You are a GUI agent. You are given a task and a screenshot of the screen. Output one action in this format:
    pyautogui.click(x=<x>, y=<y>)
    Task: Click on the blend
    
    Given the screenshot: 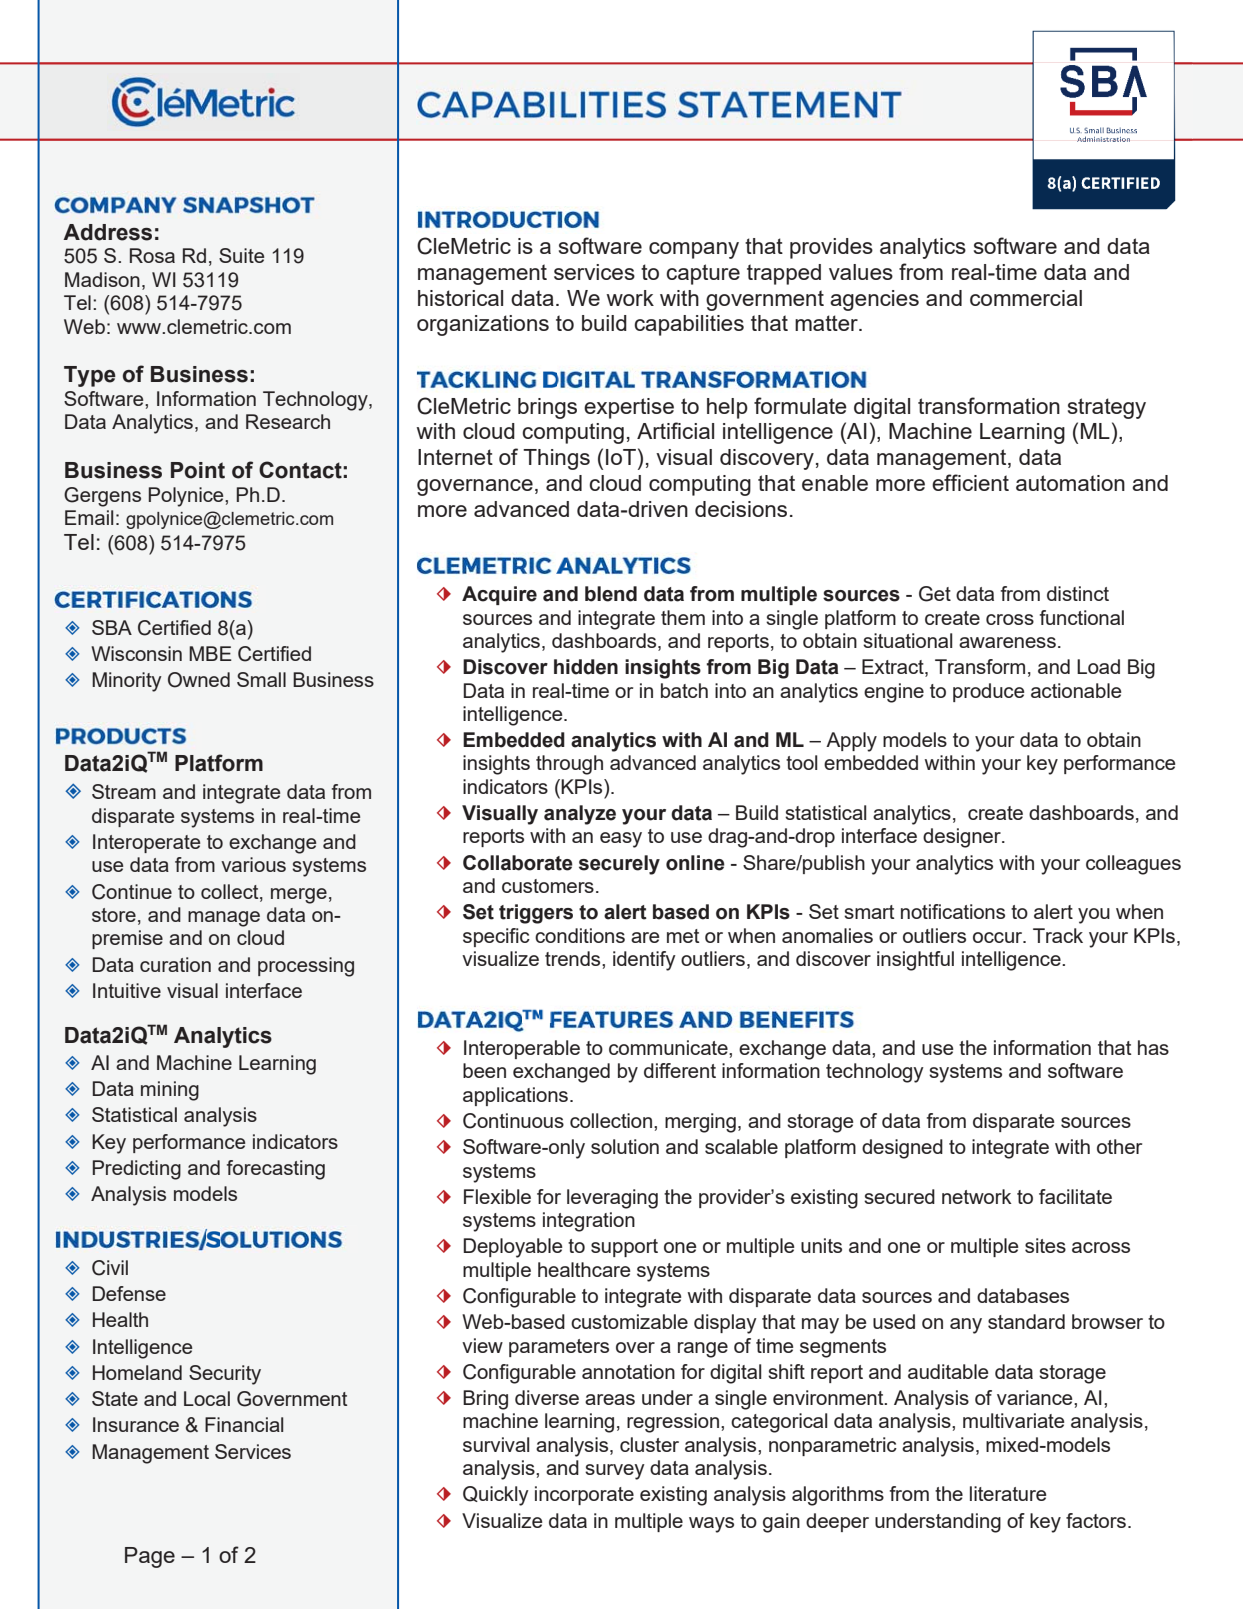 What is the action you would take?
    pyautogui.click(x=611, y=594)
